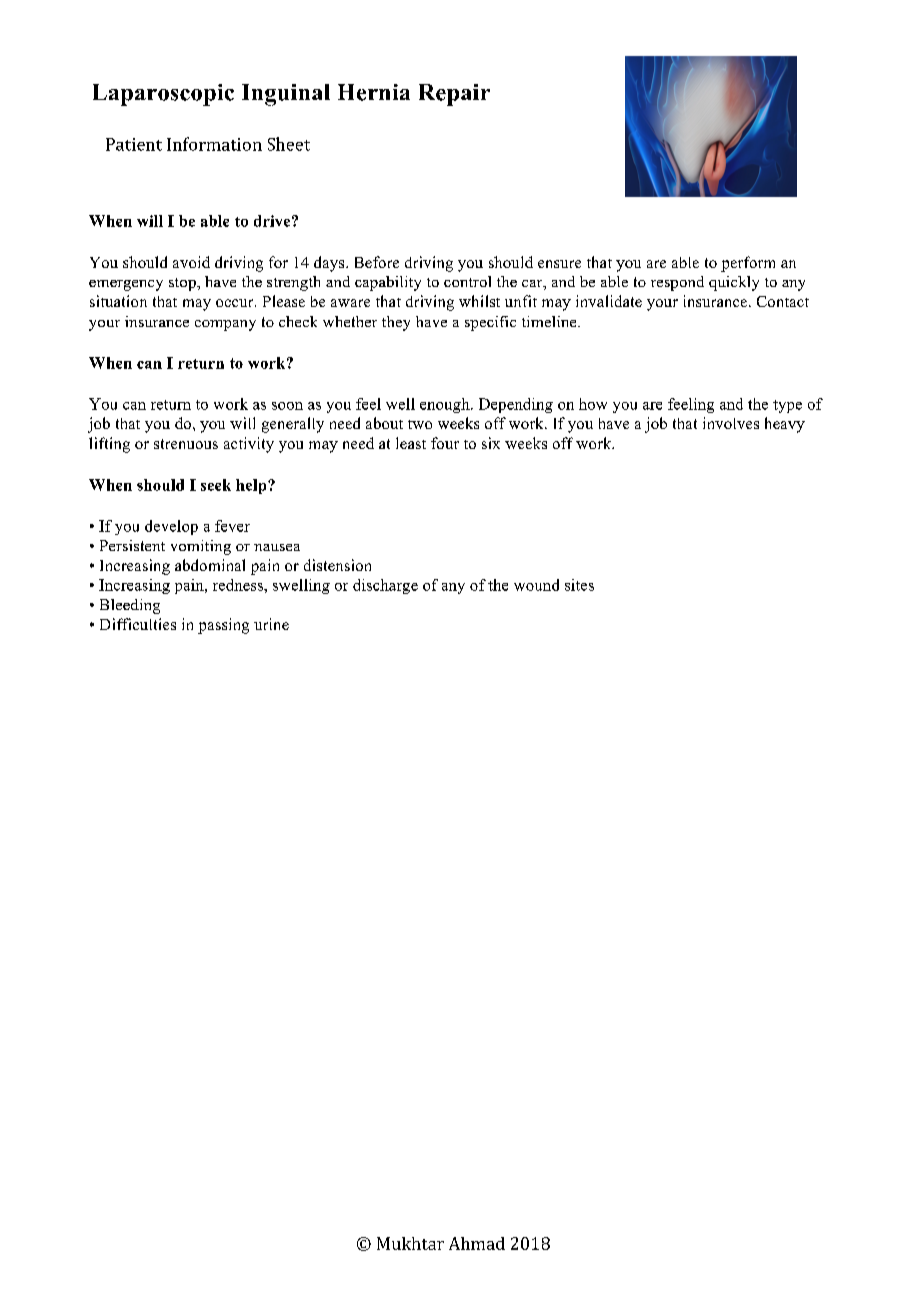  What do you see at coordinates (579, 585) in the document?
I see `sites` at bounding box center [579, 585].
